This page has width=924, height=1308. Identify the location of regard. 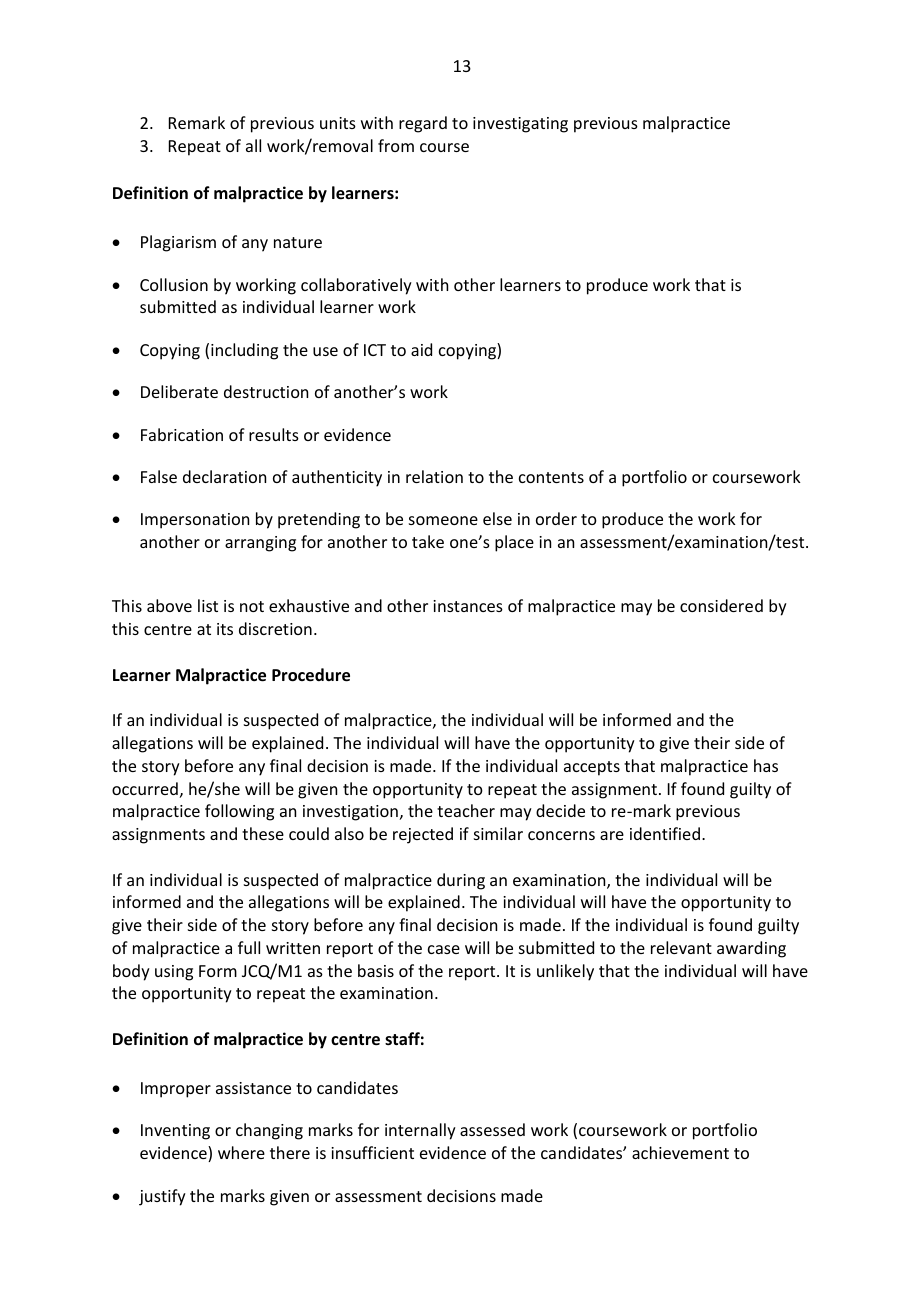
(423, 124).
